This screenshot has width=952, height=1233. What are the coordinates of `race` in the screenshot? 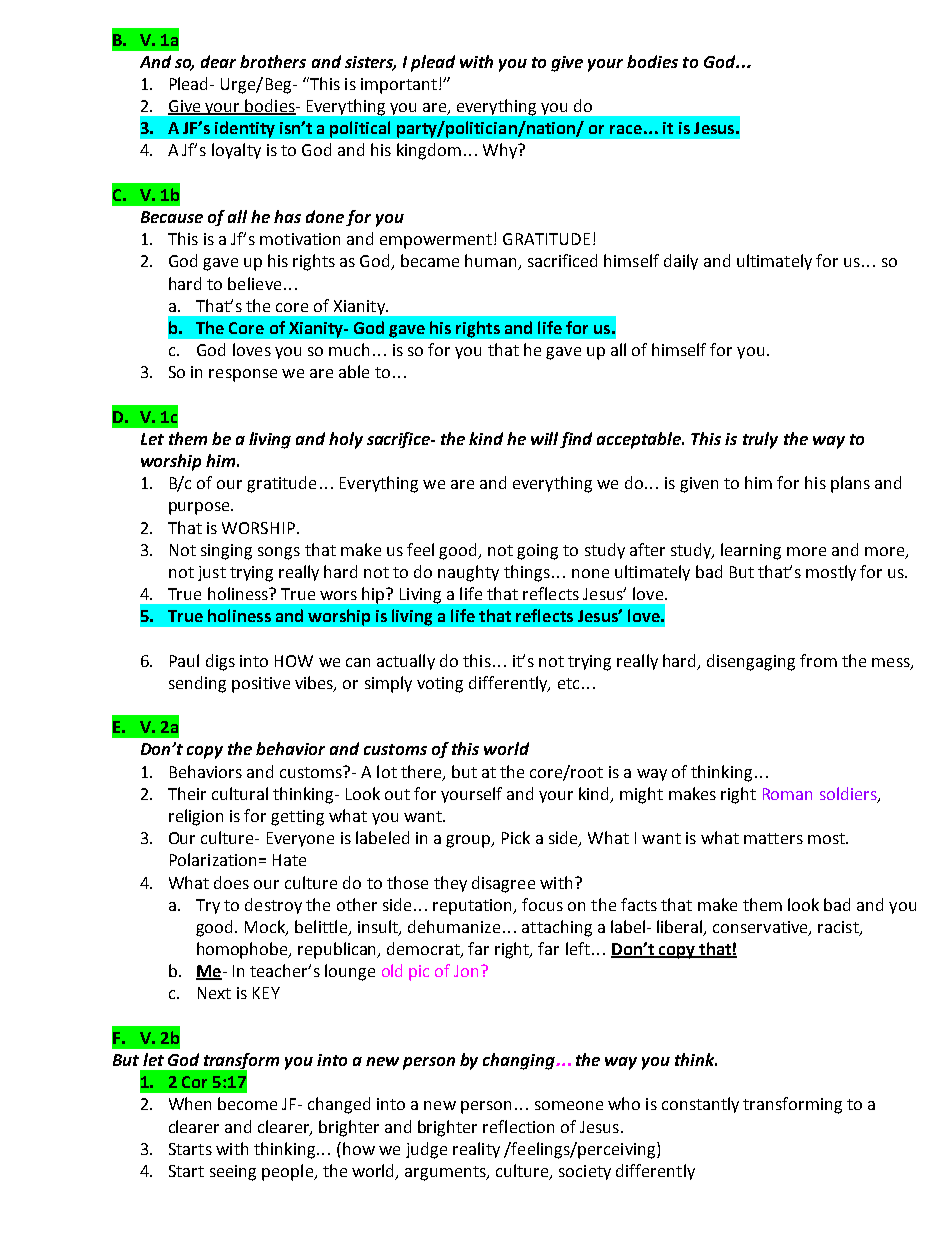 It's located at (626, 129).
